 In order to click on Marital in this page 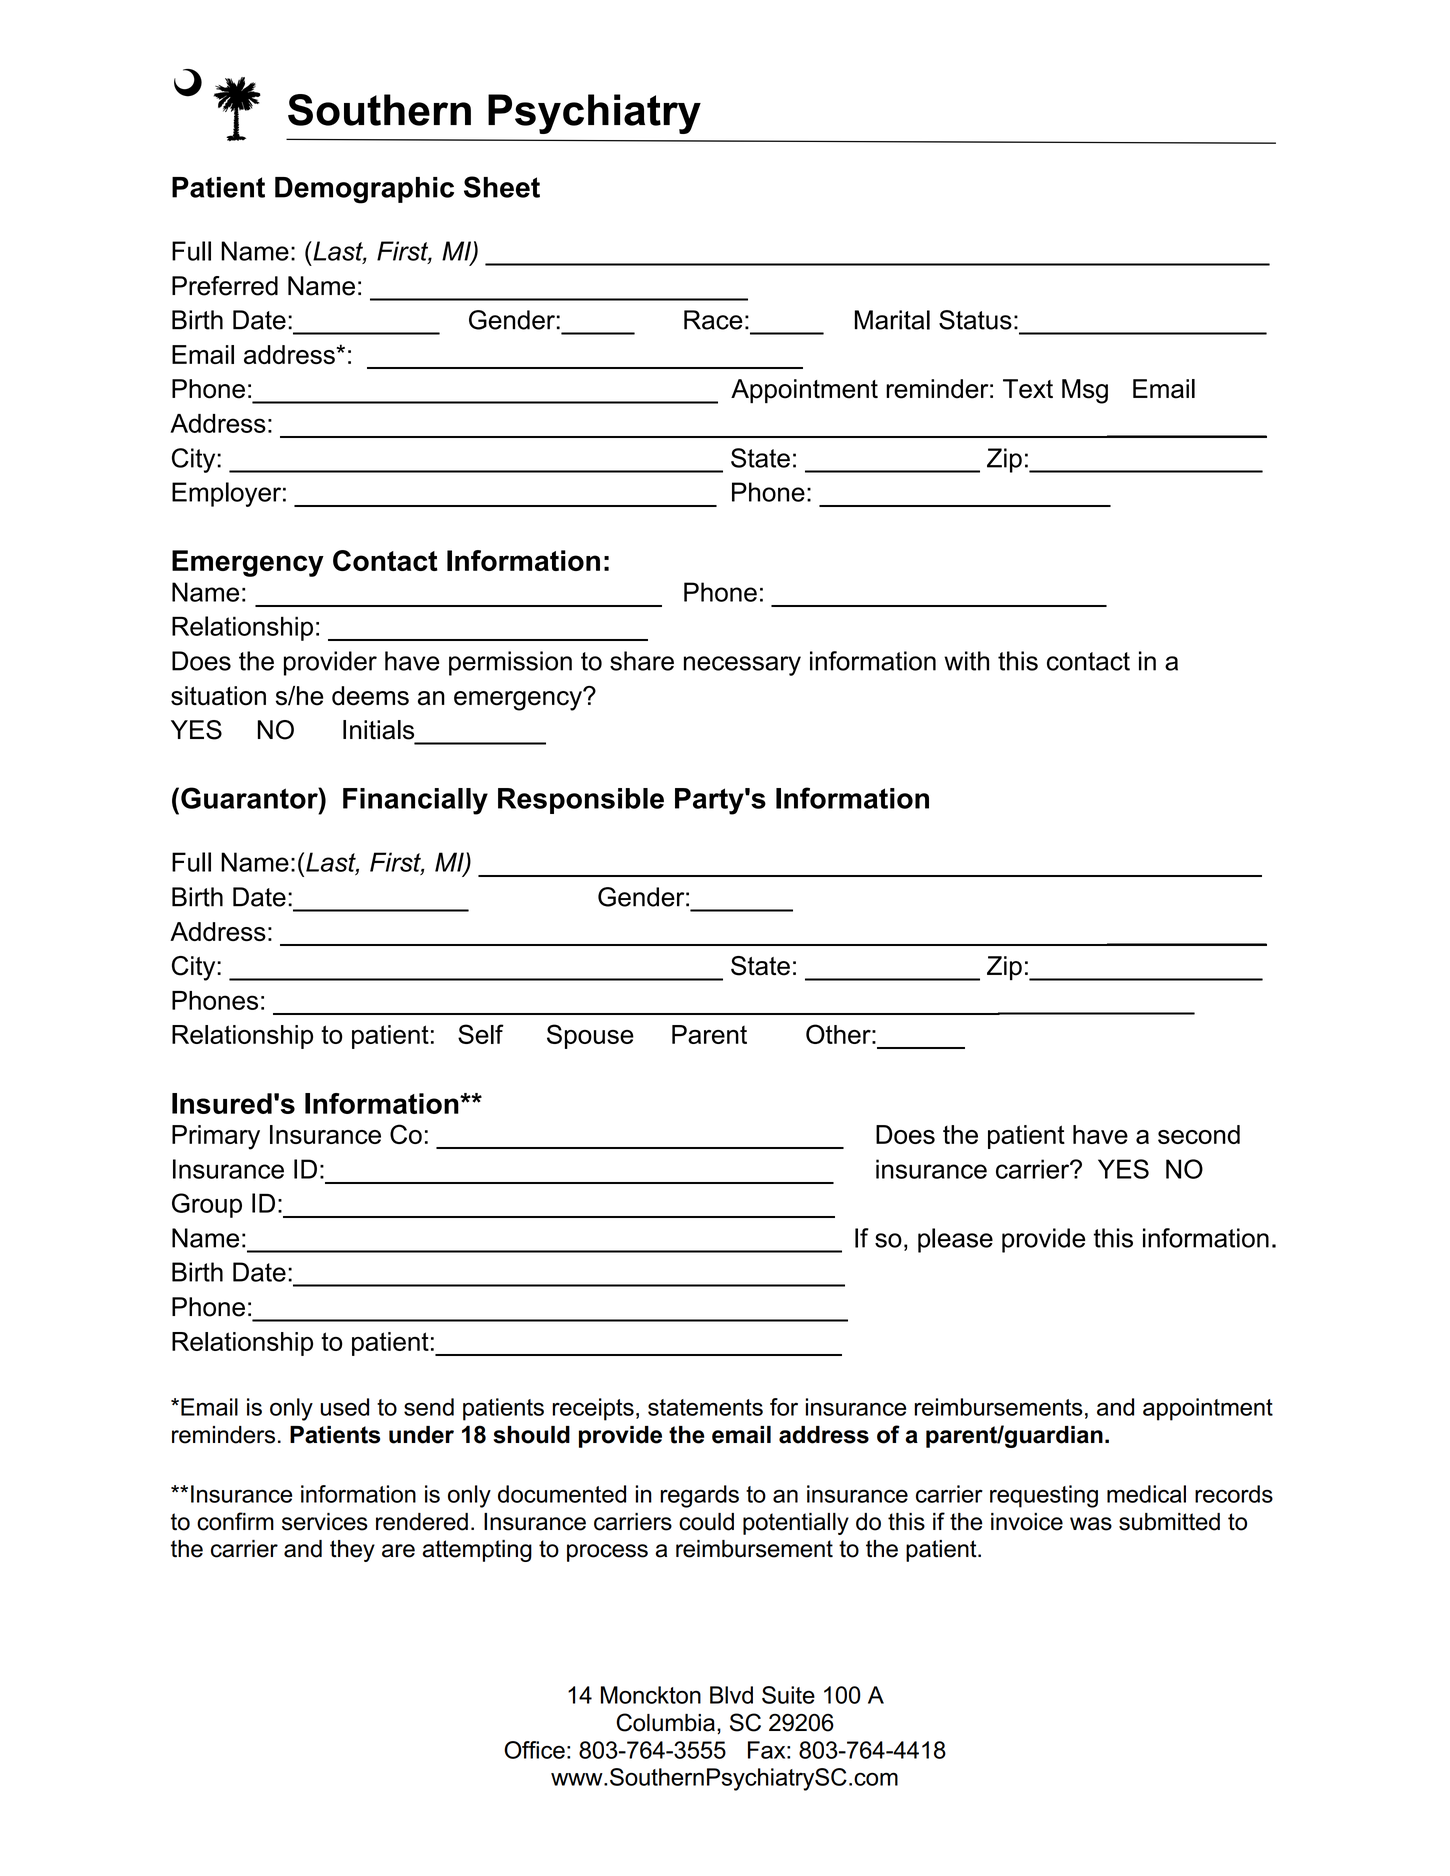, I will do `click(892, 320)`.
